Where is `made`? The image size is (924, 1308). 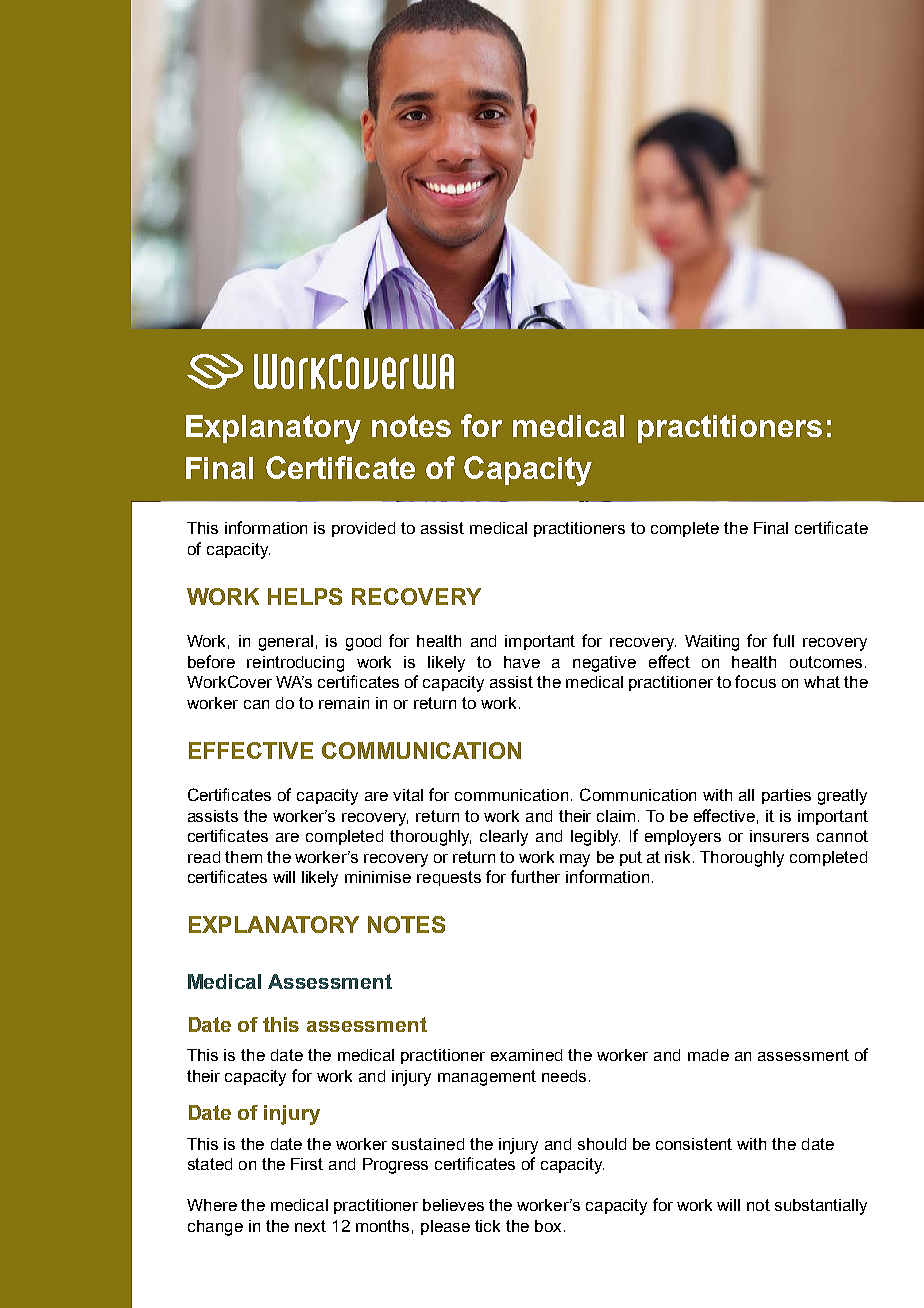 made is located at coordinates (708, 1055).
